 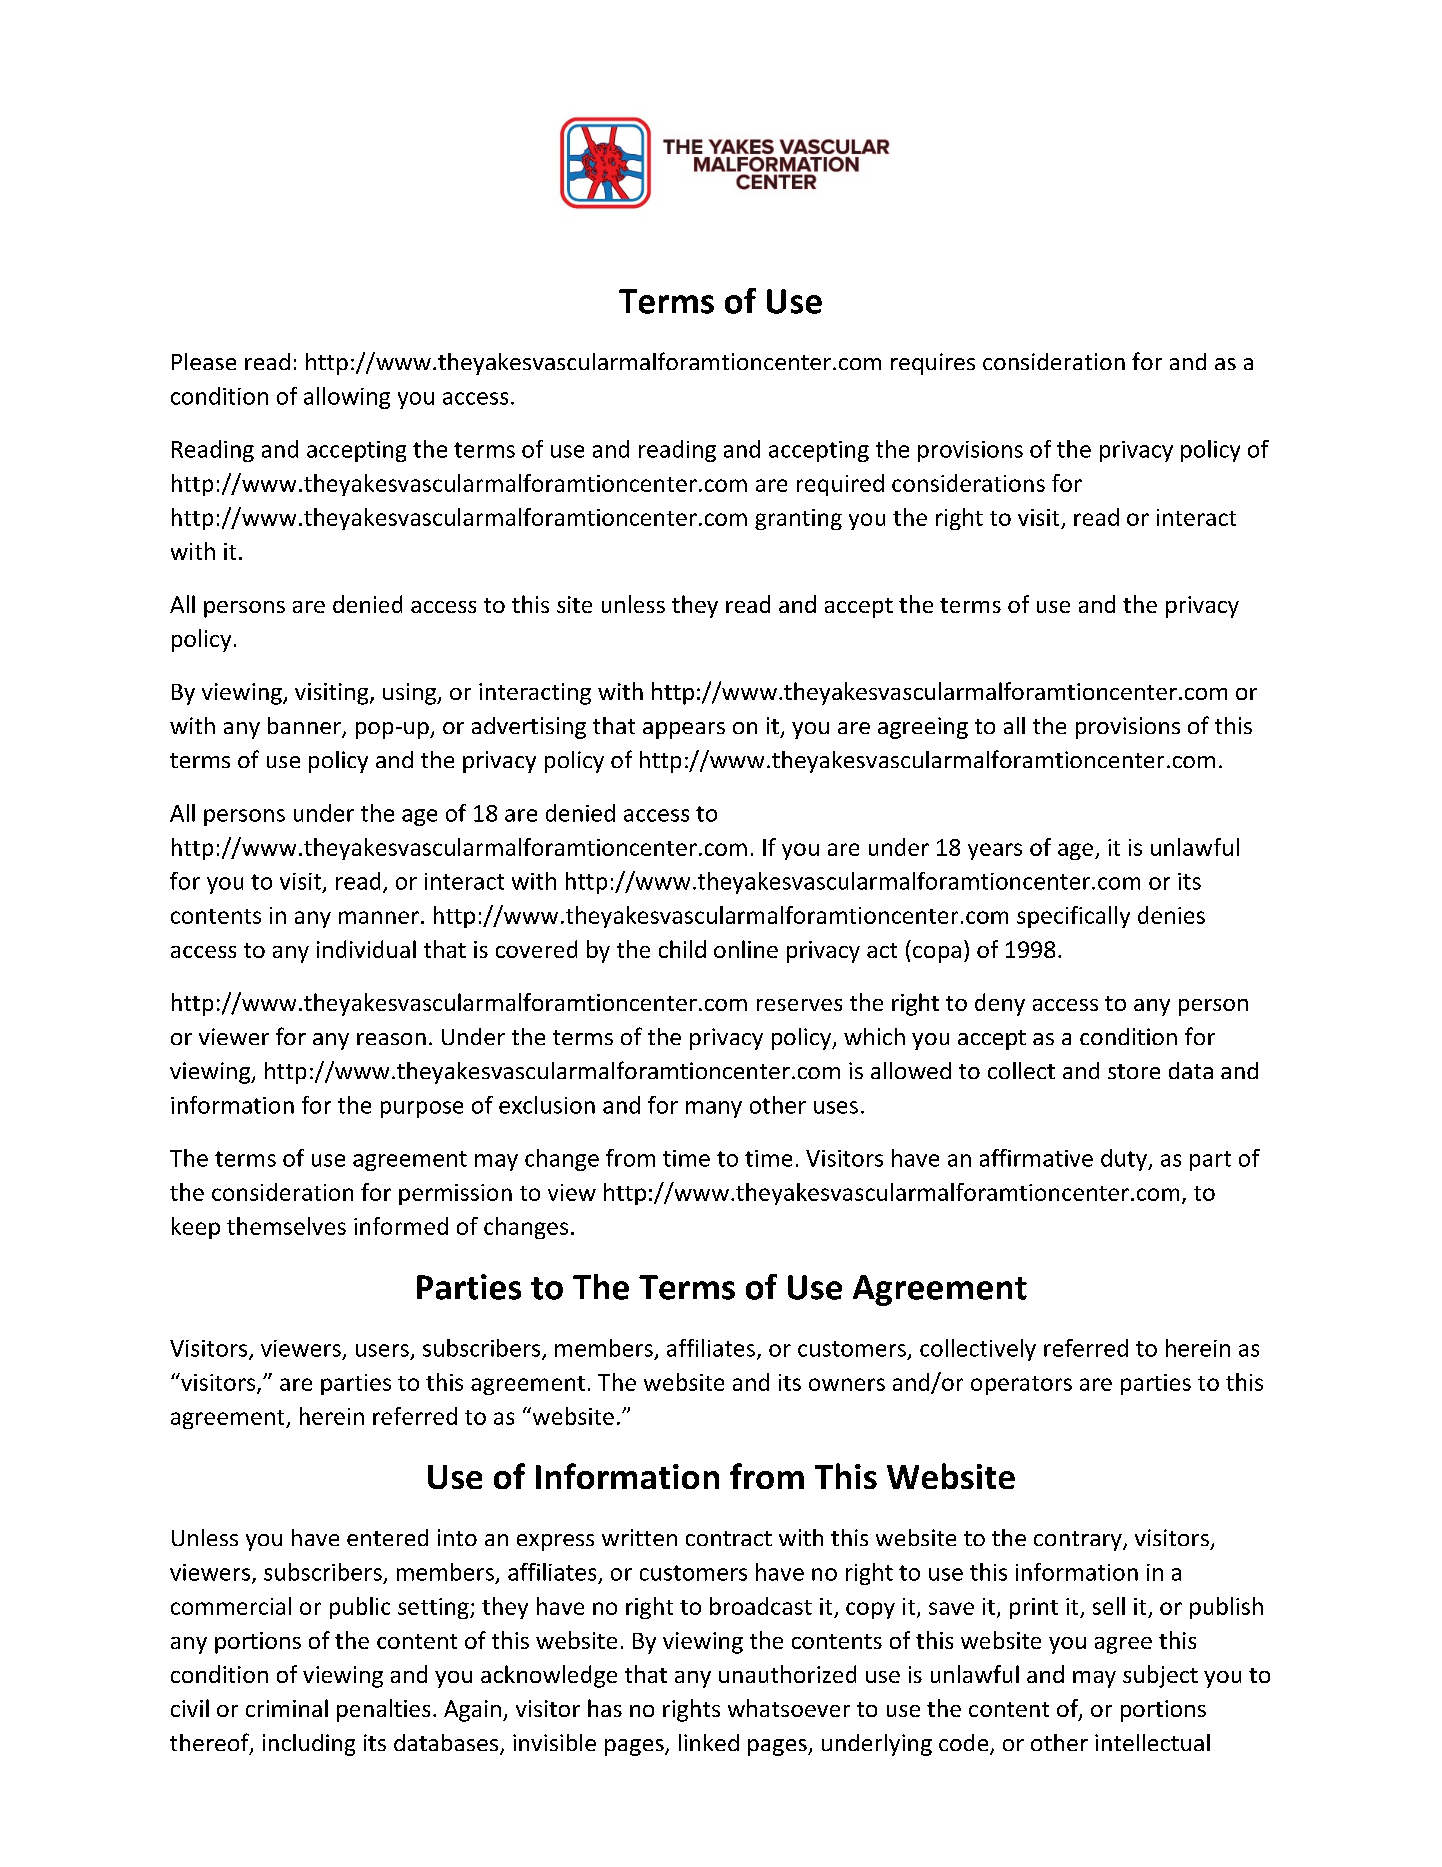 I want to click on many, so click(x=714, y=1109).
